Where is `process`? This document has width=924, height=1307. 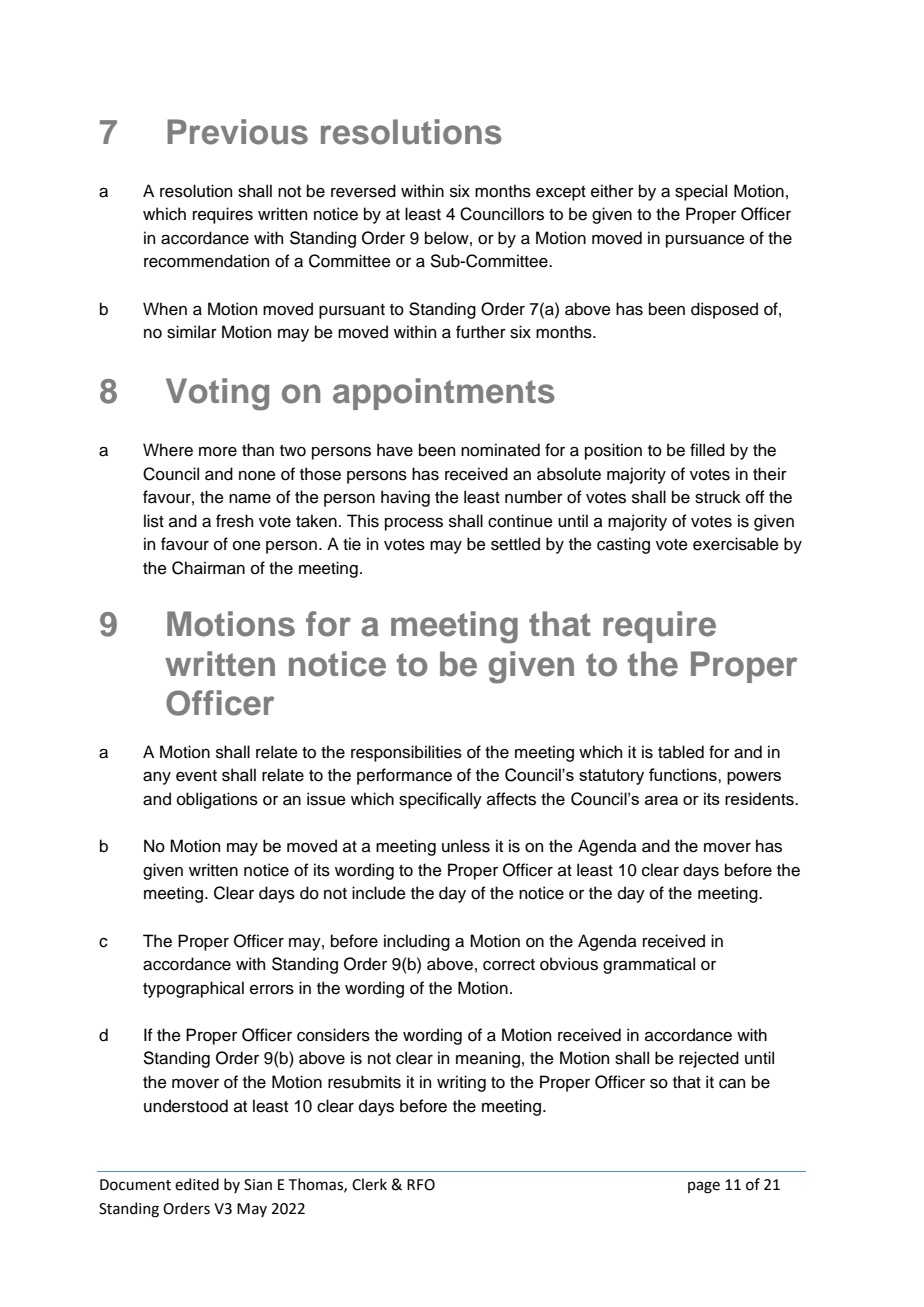
process is located at coordinates (414, 524).
